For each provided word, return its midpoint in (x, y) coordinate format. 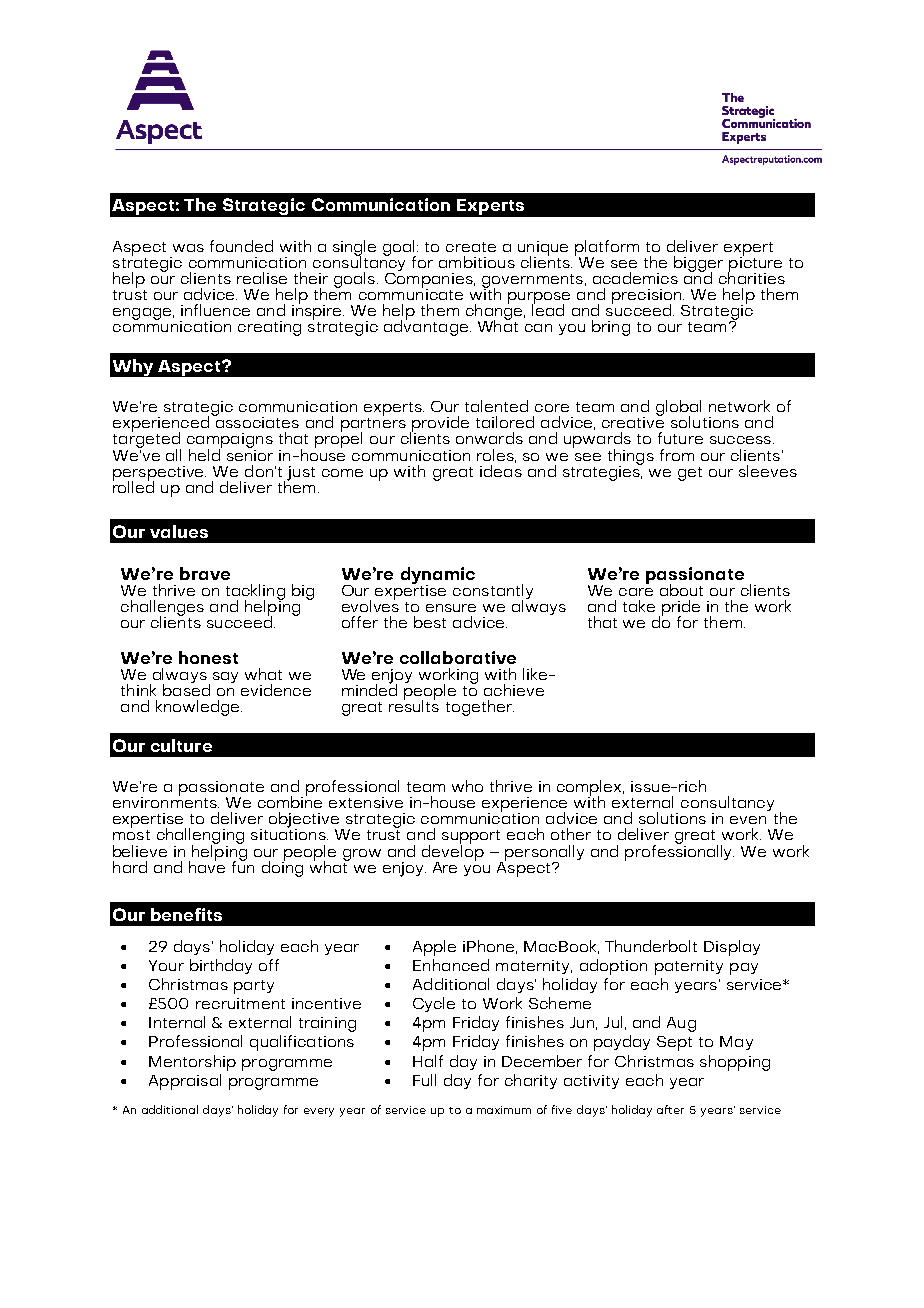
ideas (501, 471)
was (188, 248)
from (677, 455)
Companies (430, 280)
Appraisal (185, 1082)
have (207, 866)
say (225, 677)
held (205, 454)
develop (453, 853)
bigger (698, 265)
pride (679, 609)
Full (424, 1080)
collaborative (458, 657)
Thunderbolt (651, 946)
